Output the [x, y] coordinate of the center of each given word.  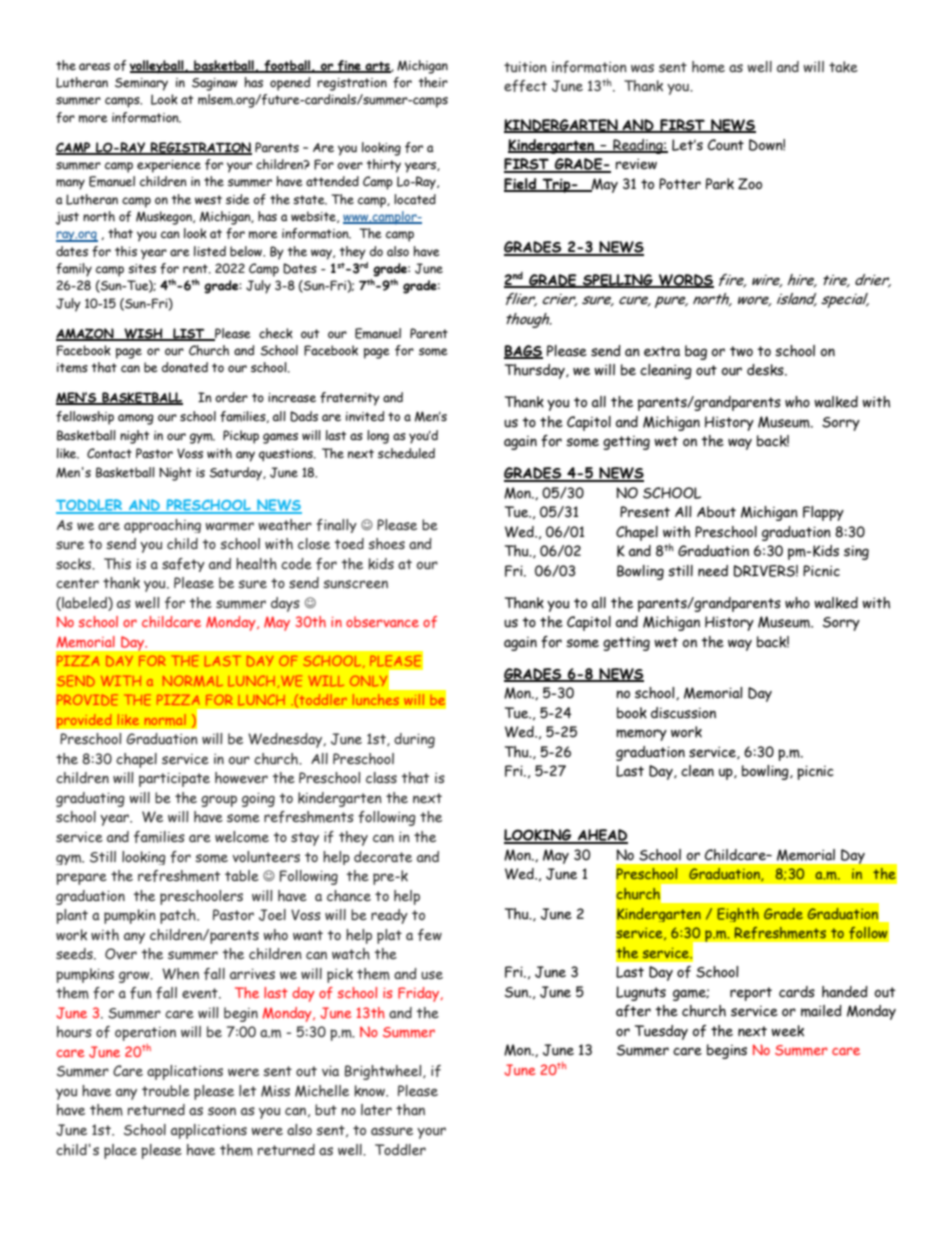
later [376, 1109]
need [713, 571]
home [708, 67]
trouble [166, 1090]
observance [382, 621]
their [433, 82]
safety [183, 565]
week [787, 1031]
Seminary [141, 84]
